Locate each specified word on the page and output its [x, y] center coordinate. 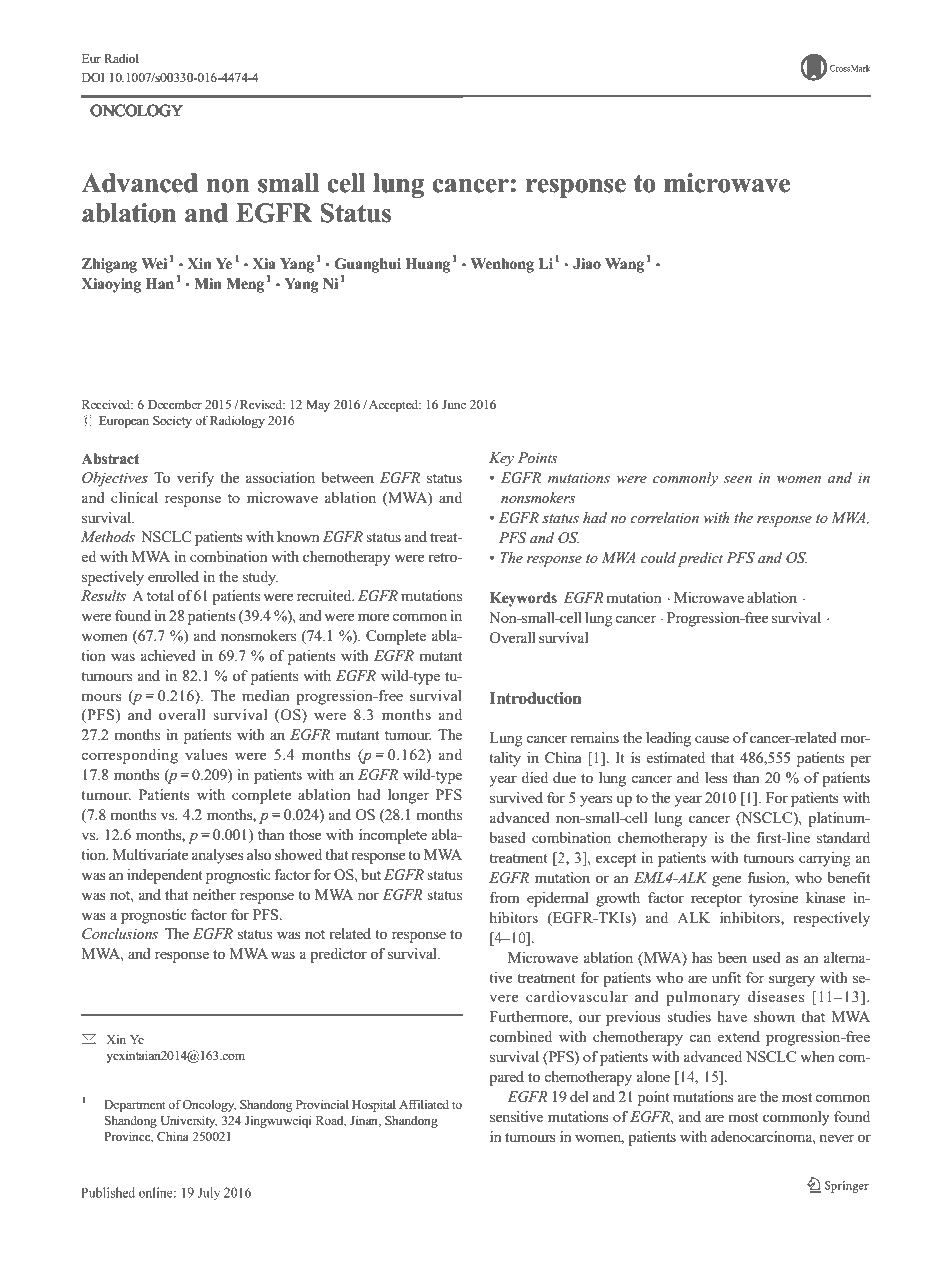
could [658, 557]
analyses [218, 856]
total [160, 595]
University [189, 1121]
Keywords [523, 599]
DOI [93, 77]
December [175, 404]
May [318, 406]
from [505, 897]
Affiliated [424, 1104]
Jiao [587, 264]
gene [727, 881]
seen [738, 479]
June [454, 404]
